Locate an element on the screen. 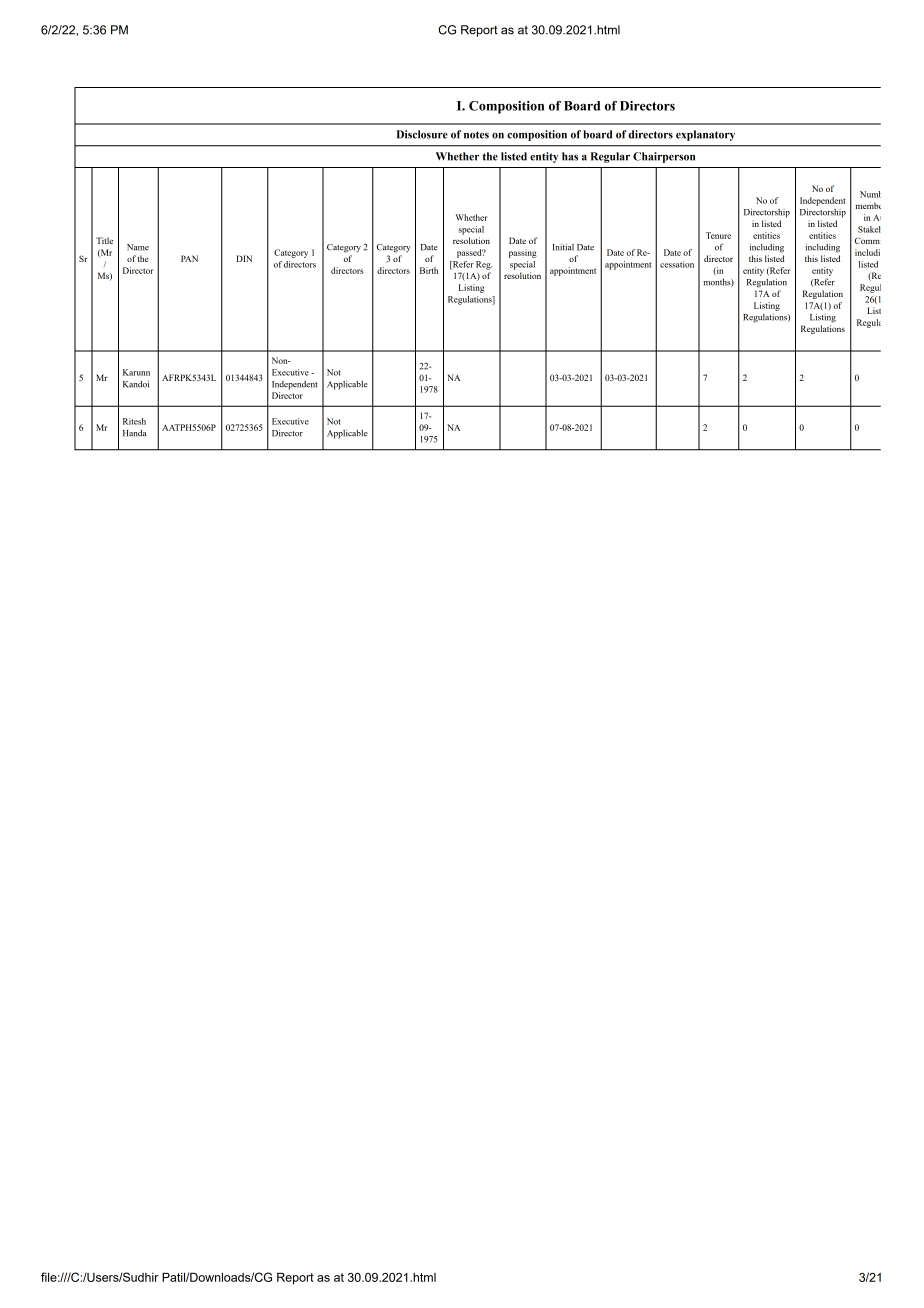 The image size is (924, 1308). explanatory is located at coordinates (705, 135).
